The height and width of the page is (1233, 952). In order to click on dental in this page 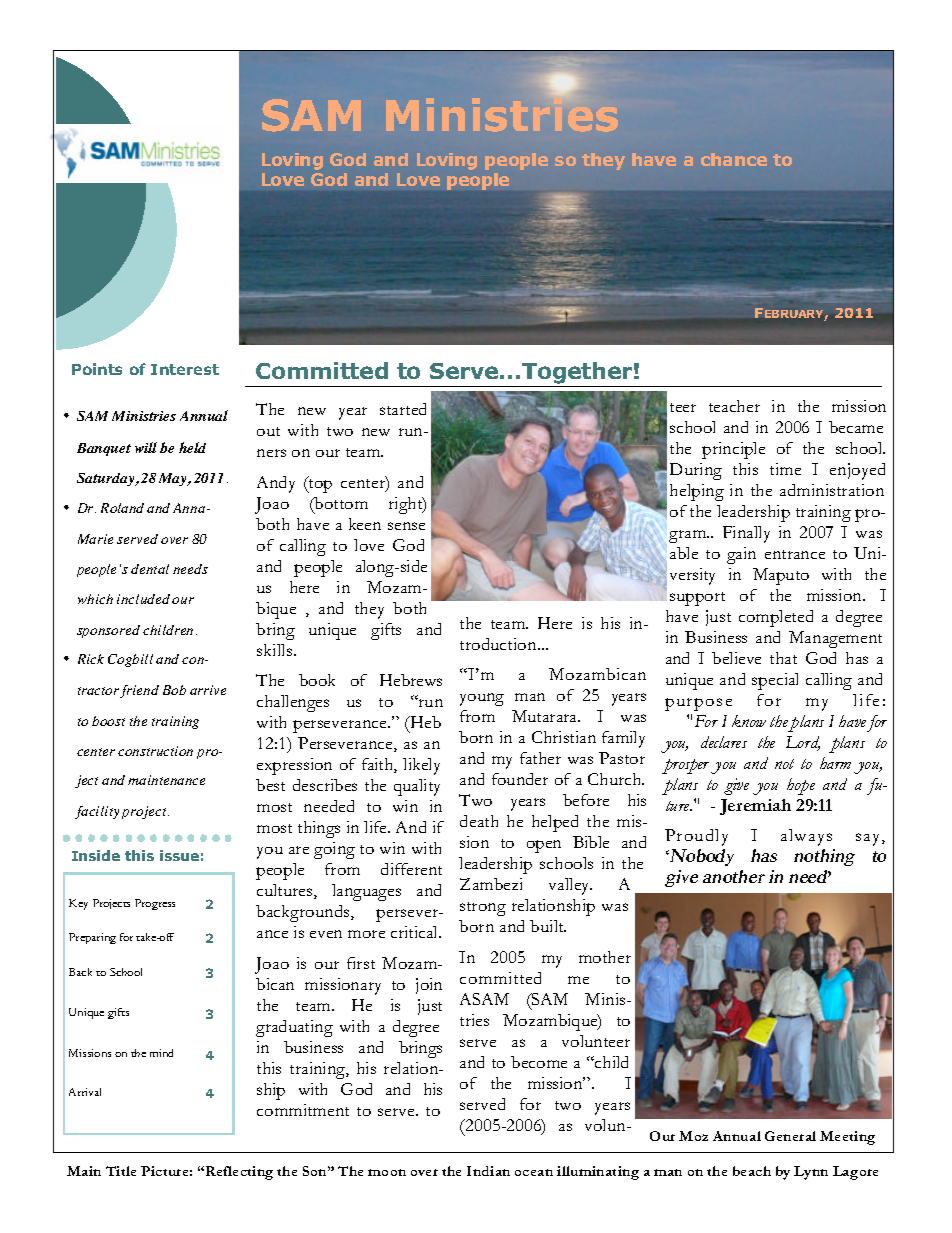, I will do `click(150, 569)`.
